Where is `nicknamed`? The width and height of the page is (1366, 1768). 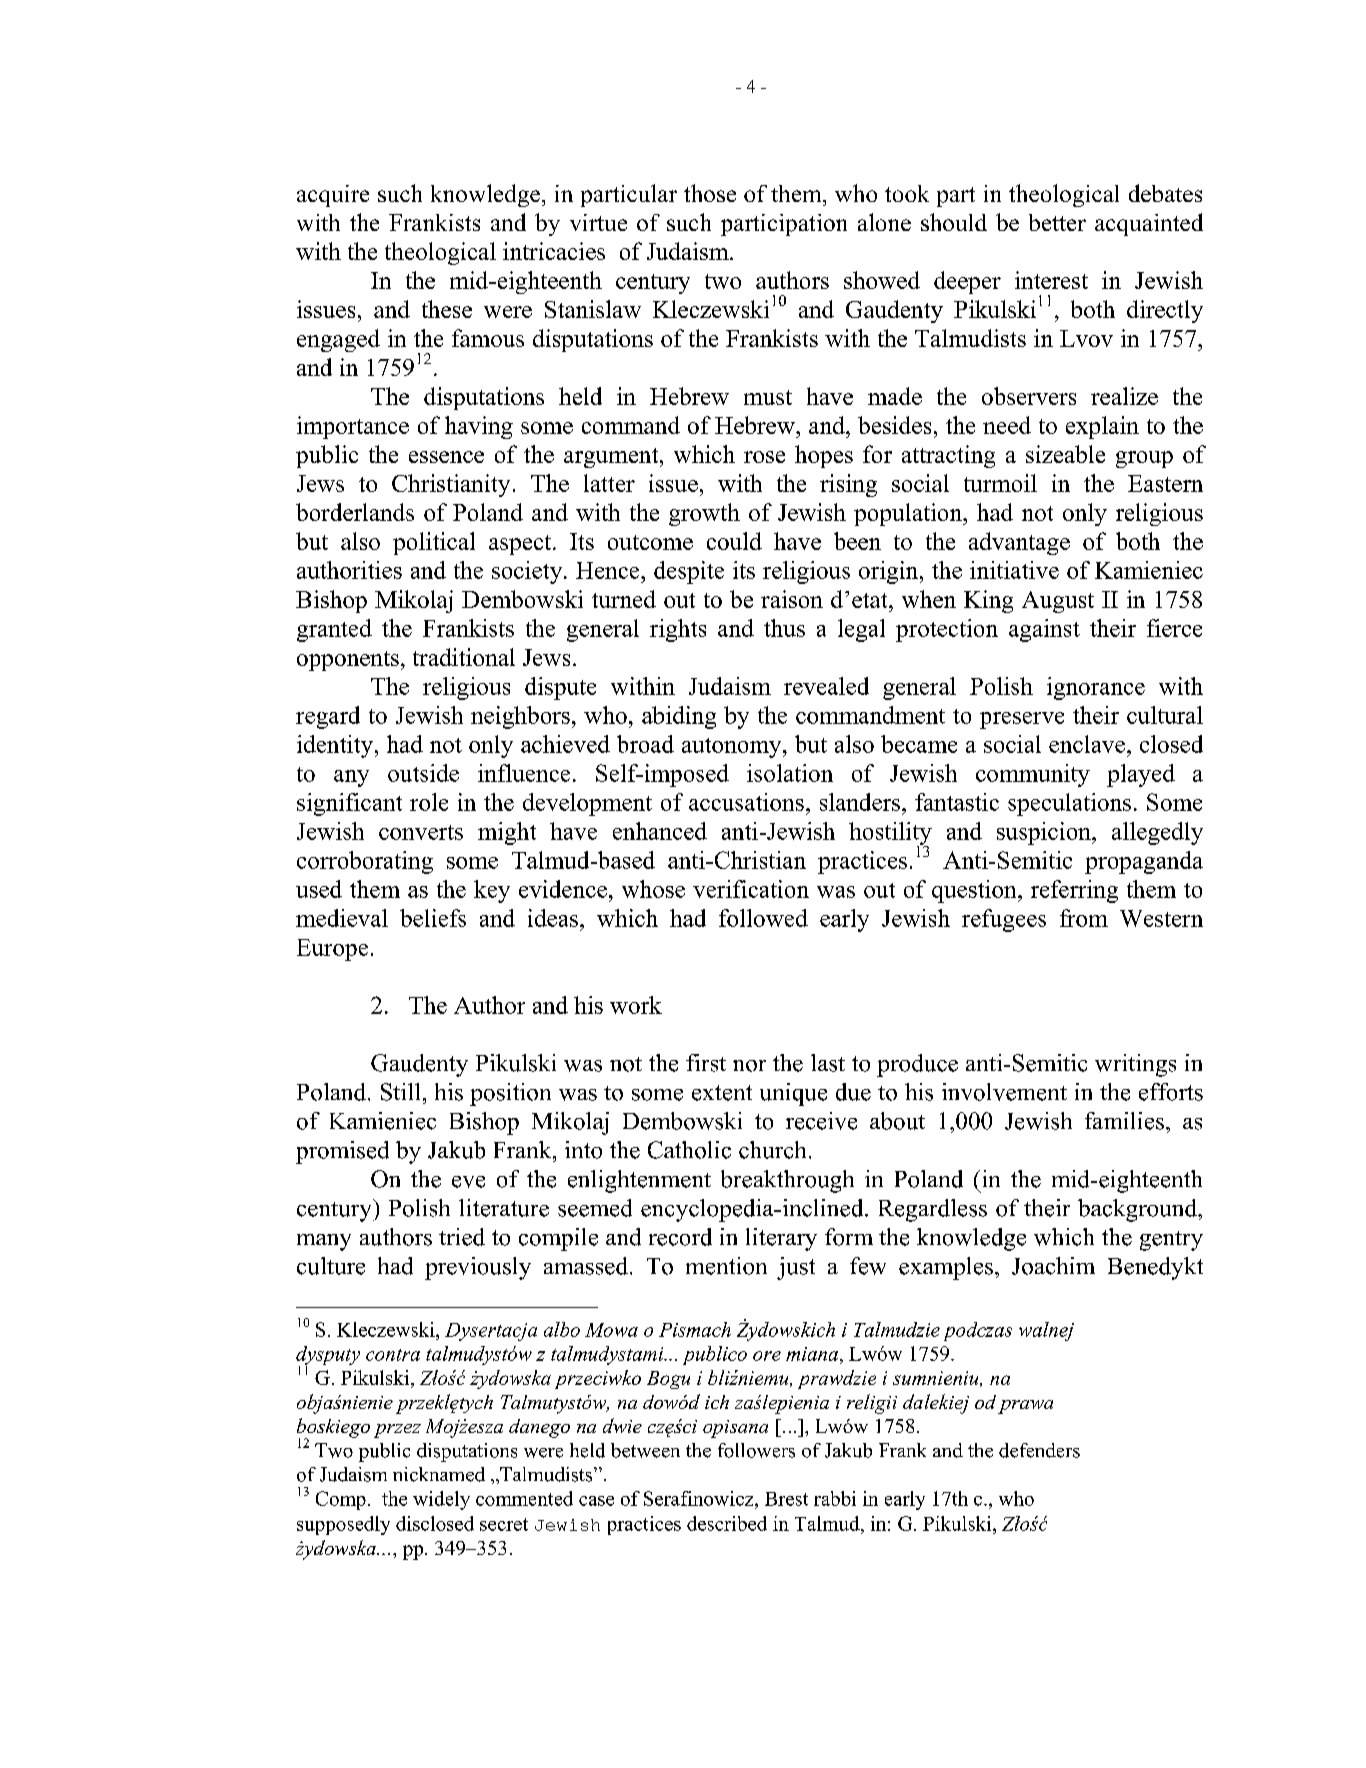 nicknamed is located at coordinates (439, 1474).
